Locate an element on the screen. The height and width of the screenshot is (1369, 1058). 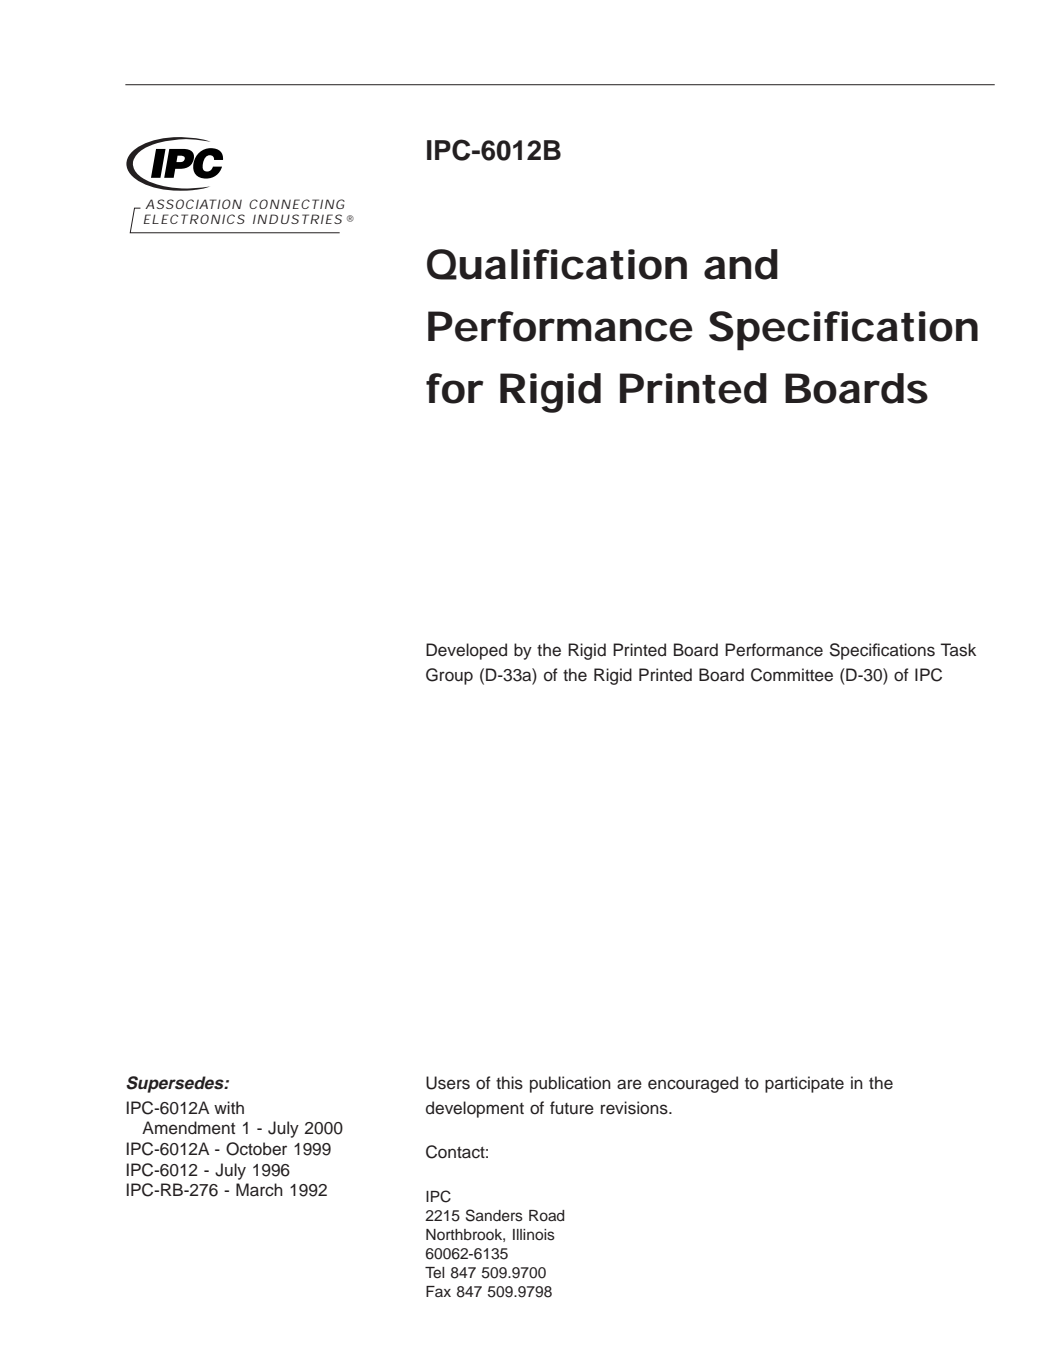
Task is located at coordinates (958, 650).
